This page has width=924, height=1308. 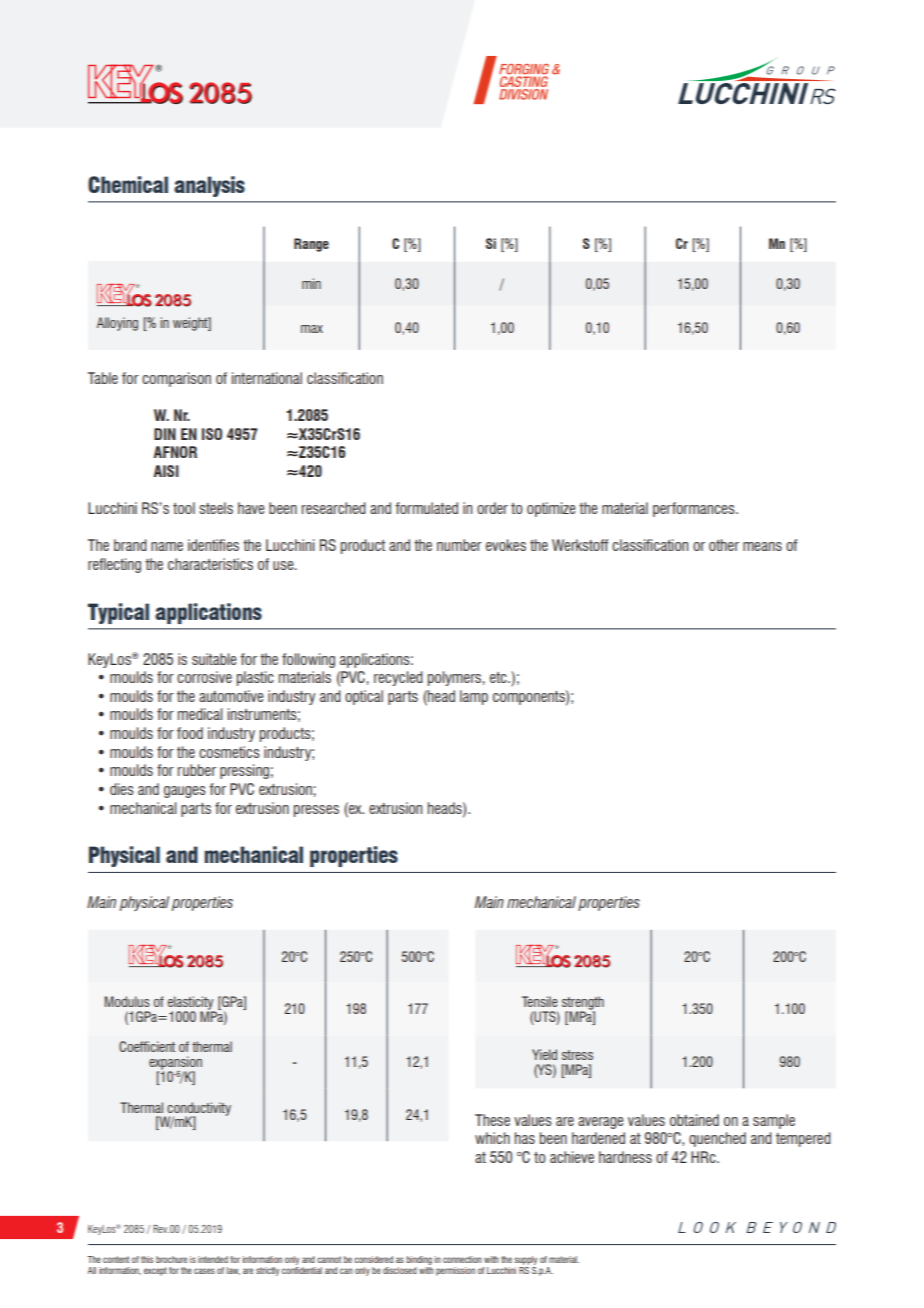 What do you see at coordinates (724, 545) in the page?
I see `other` at bounding box center [724, 545].
